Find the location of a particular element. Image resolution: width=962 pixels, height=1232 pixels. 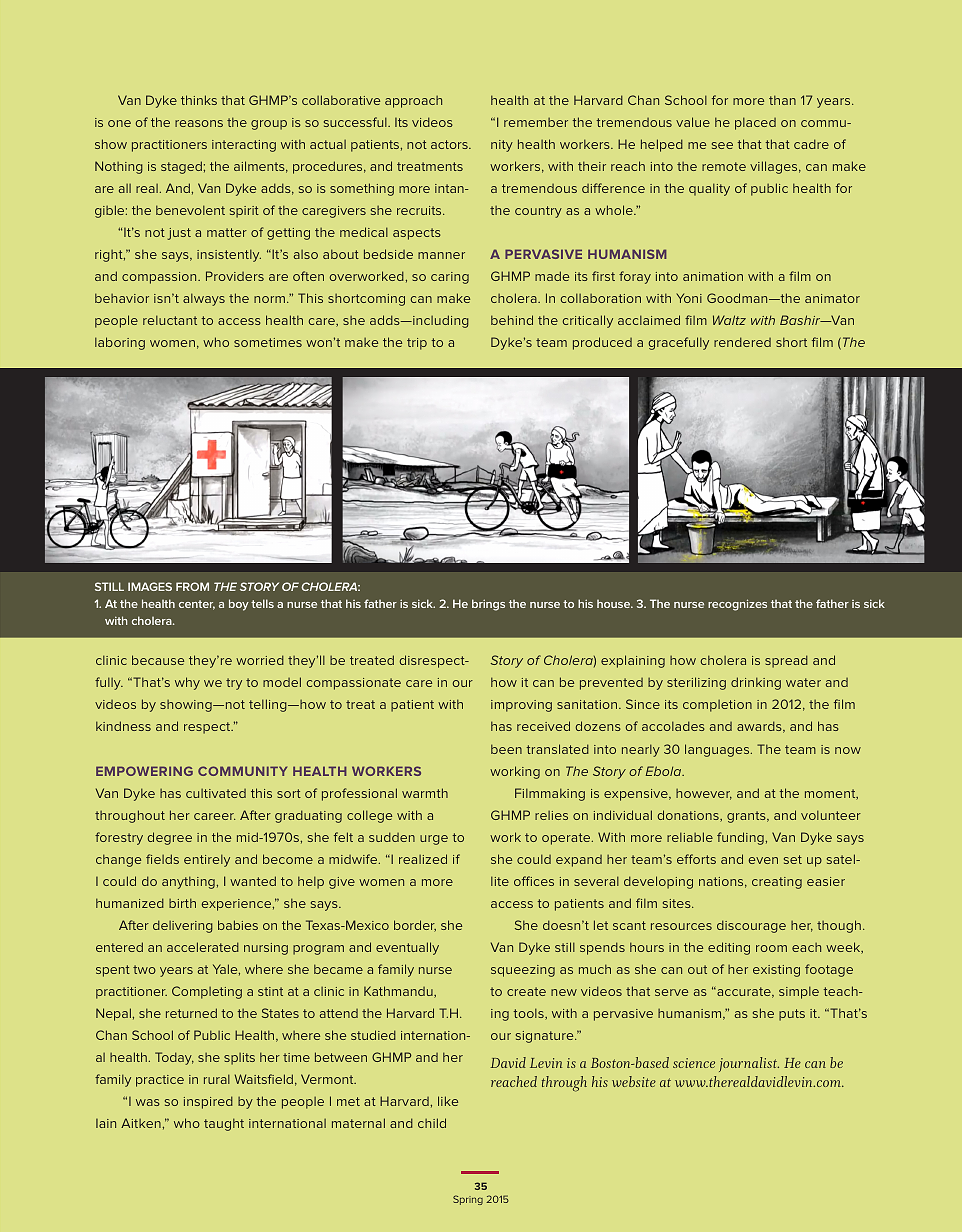

brings is located at coordinates (488, 605).
